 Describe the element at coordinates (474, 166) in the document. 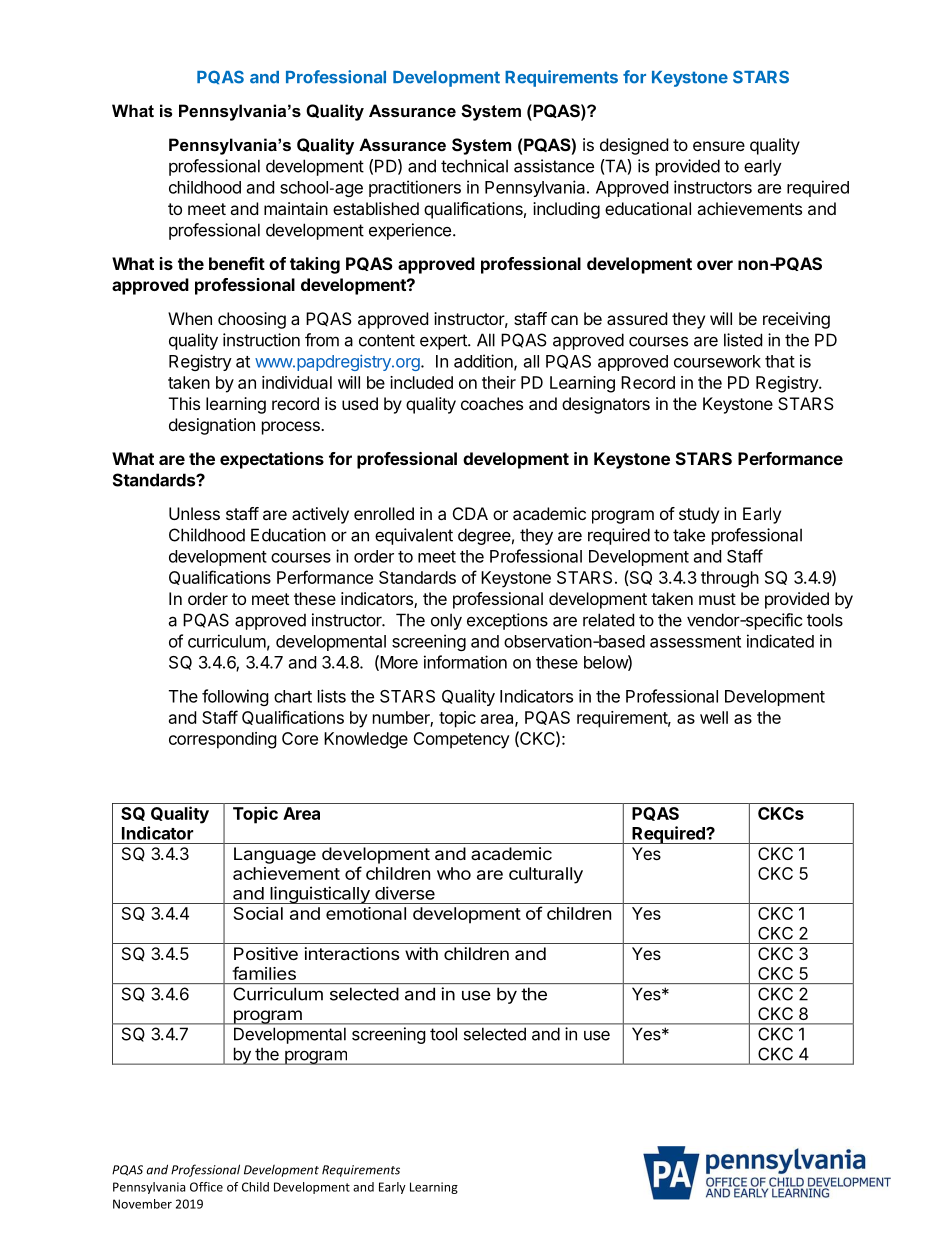

I see `technical` at that location.
